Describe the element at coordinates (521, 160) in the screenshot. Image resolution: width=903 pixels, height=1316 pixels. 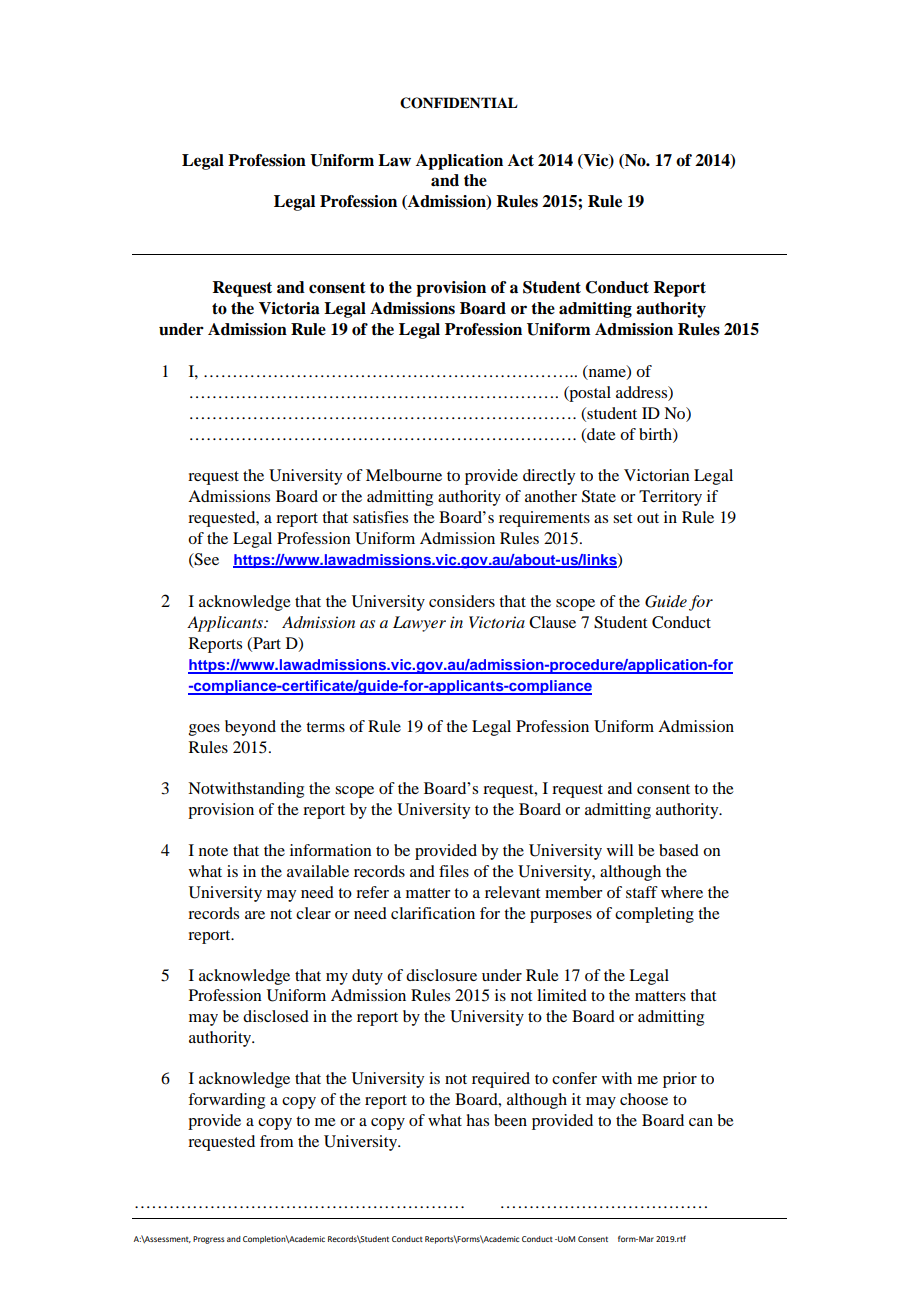
I see `Act` at that location.
